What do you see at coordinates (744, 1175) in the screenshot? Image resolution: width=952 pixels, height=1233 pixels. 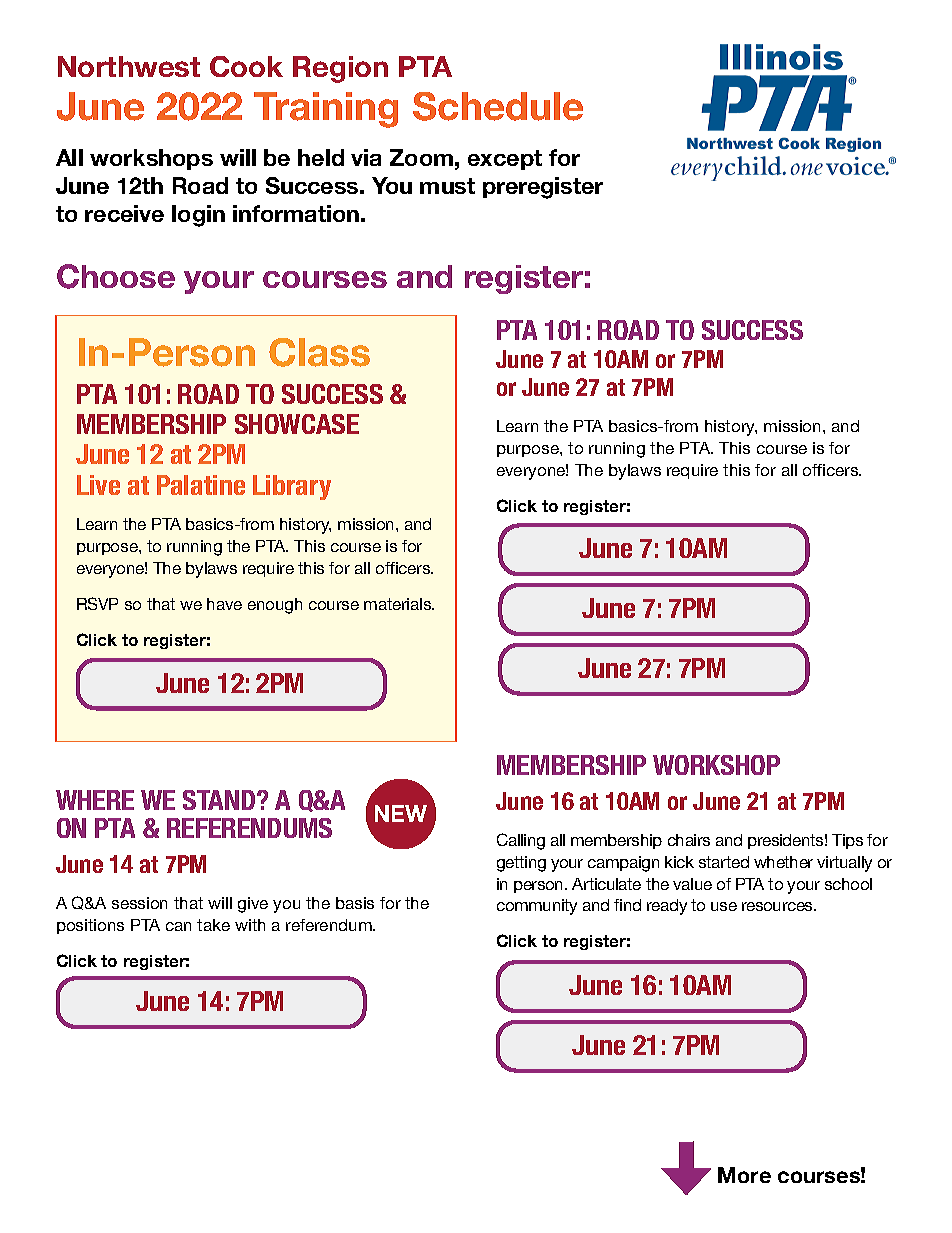 I see `More` at bounding box center [744, 1175].
